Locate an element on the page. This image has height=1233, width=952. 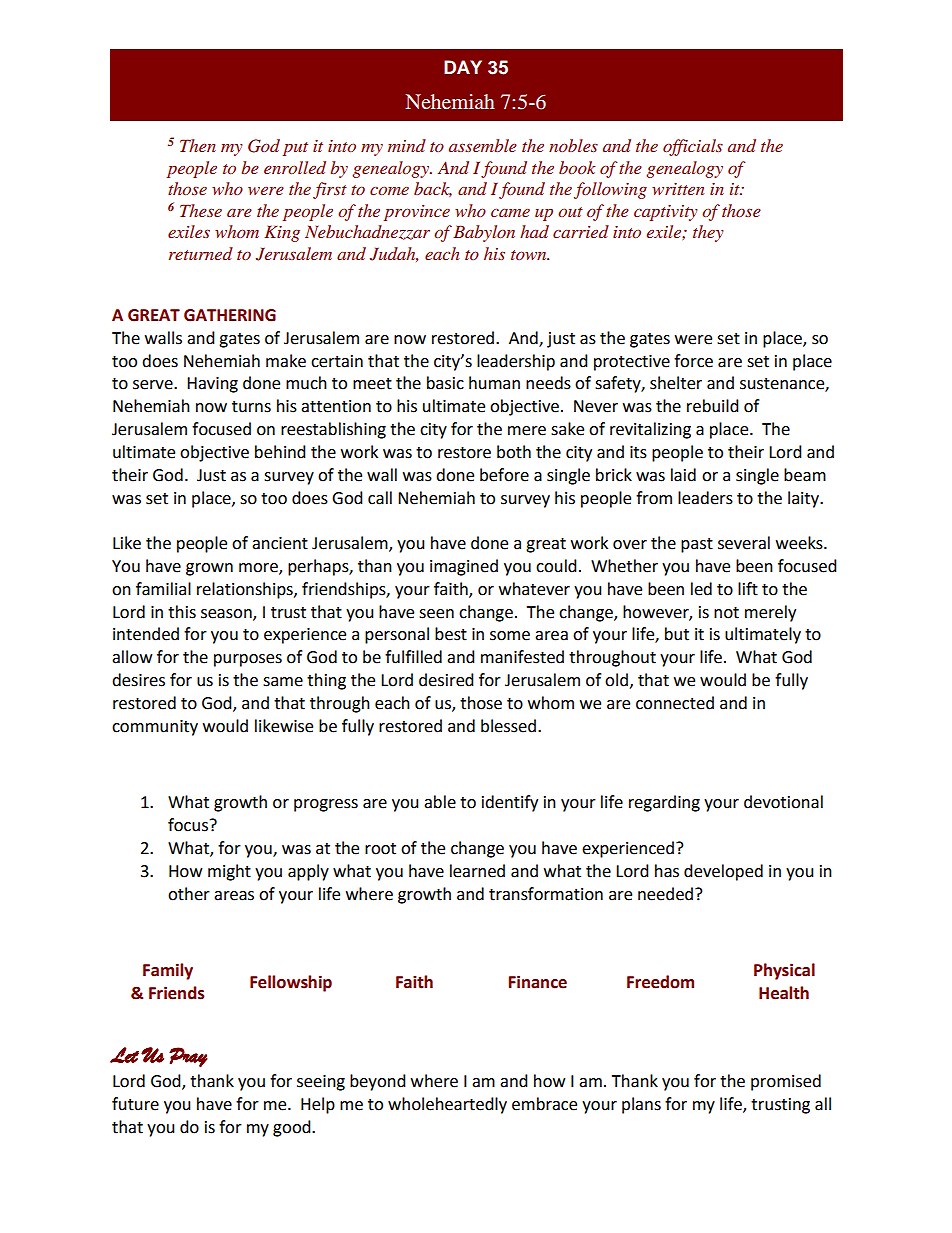
might is located at coordinates (229, 872).
